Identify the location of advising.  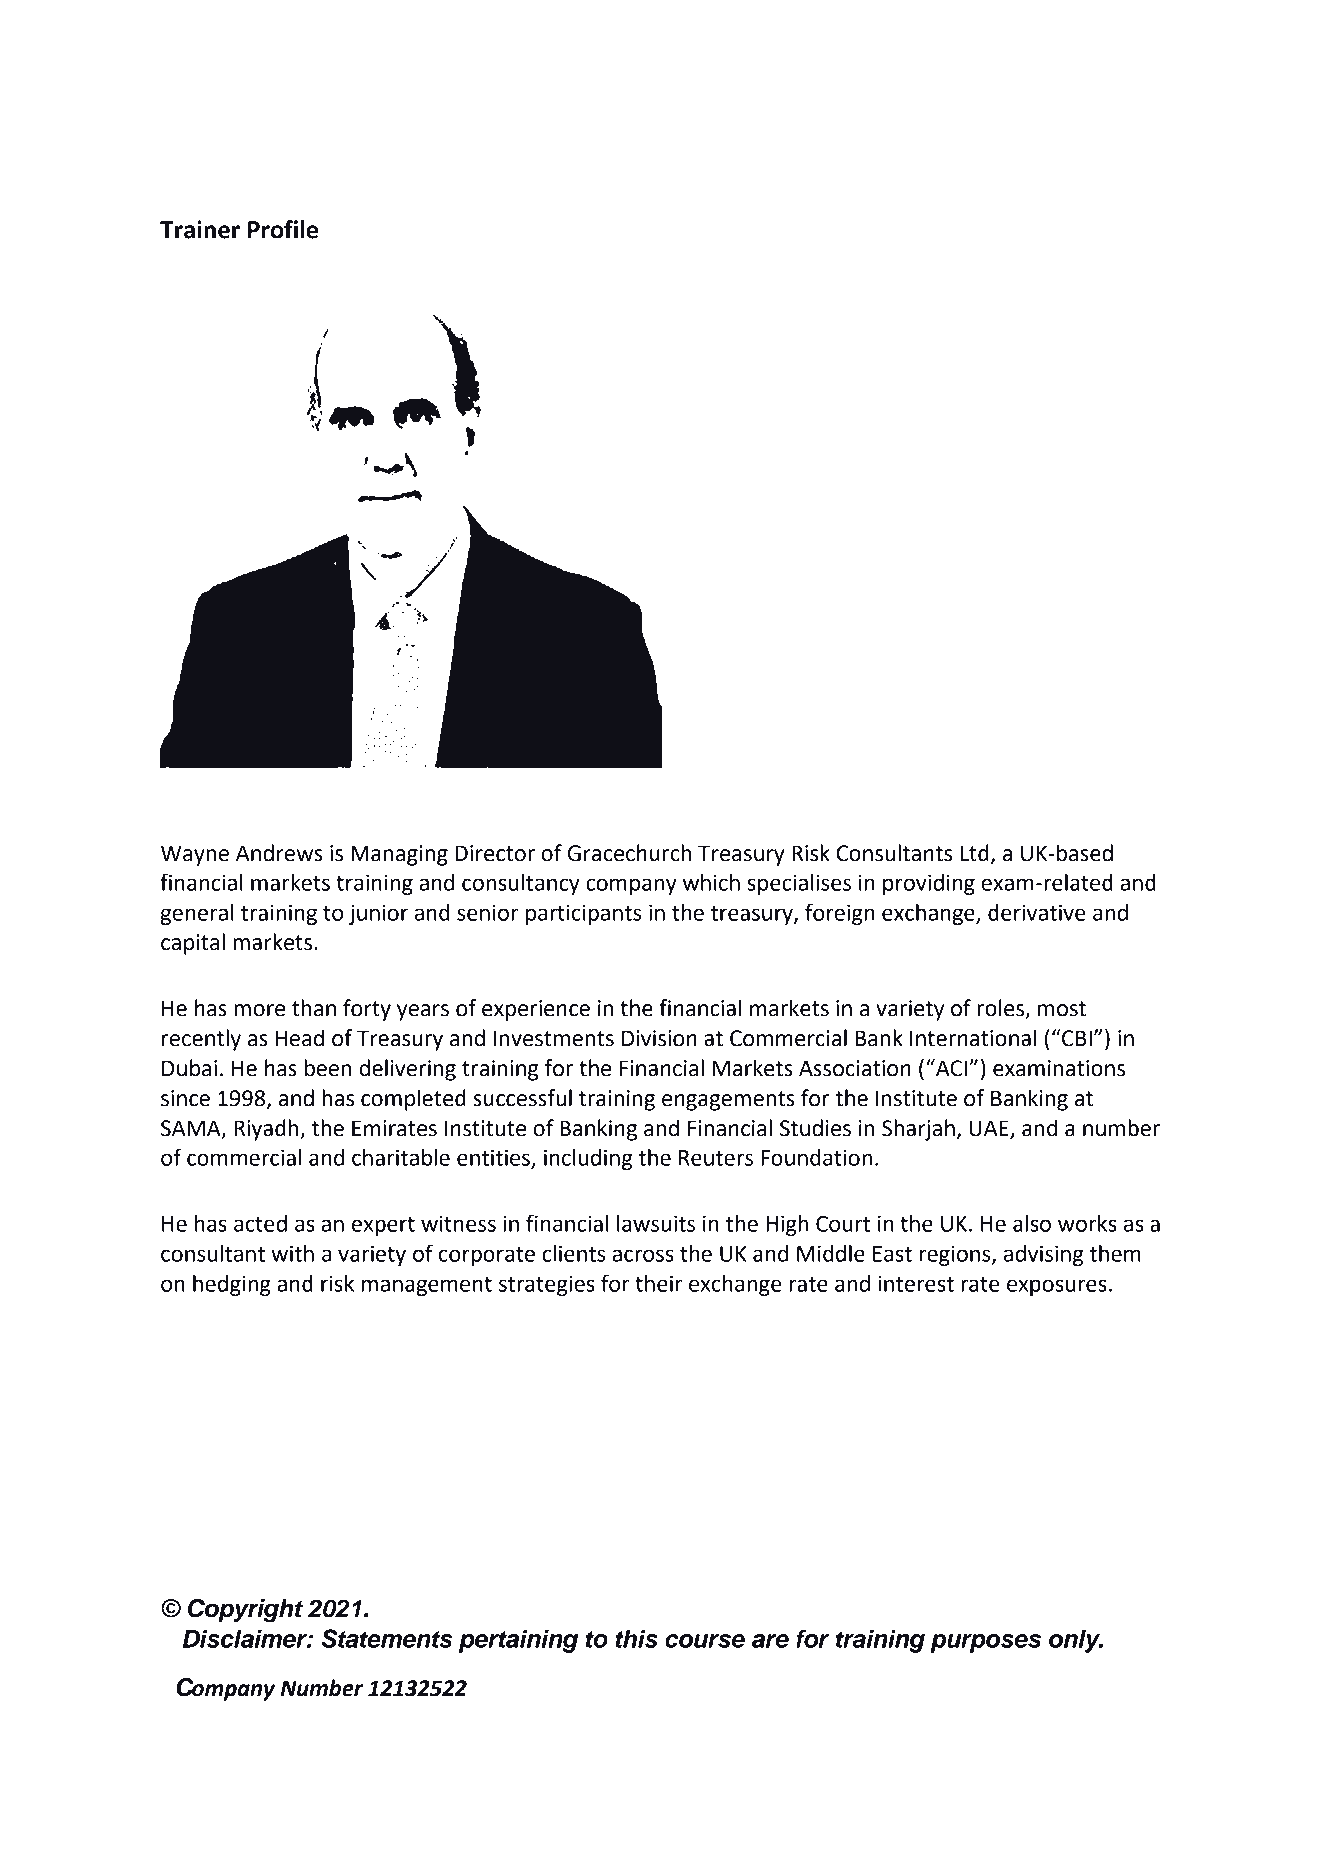
(1043, 1255).
